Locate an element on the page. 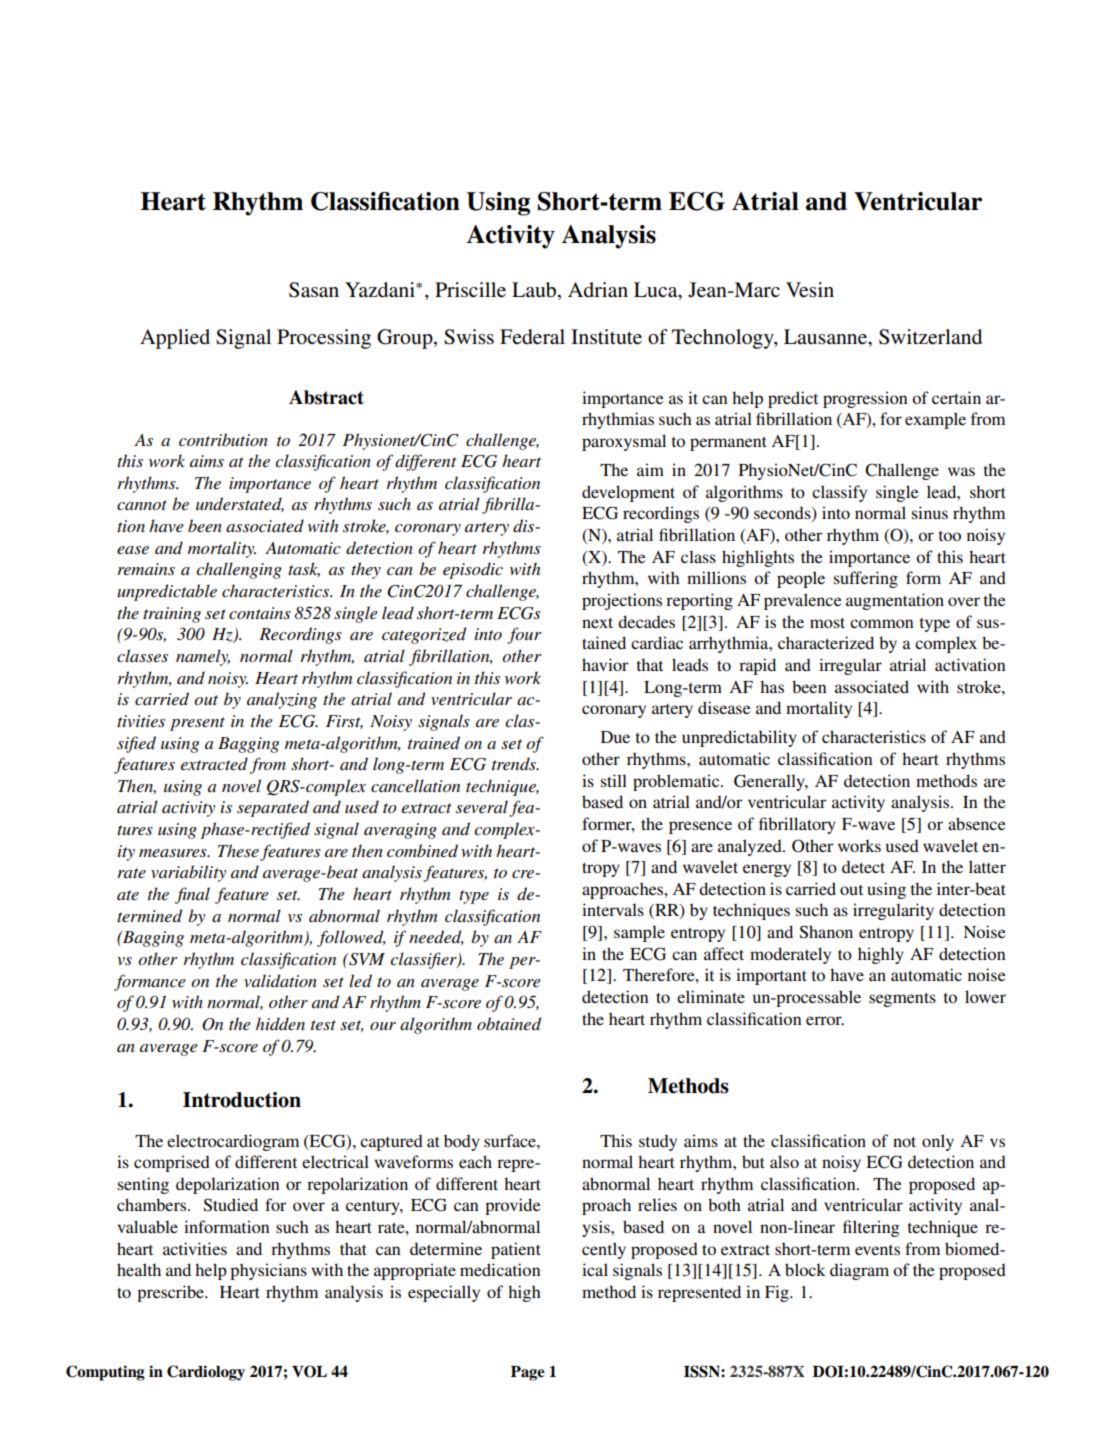  Switzerland is located at coordinates (930, 337).
